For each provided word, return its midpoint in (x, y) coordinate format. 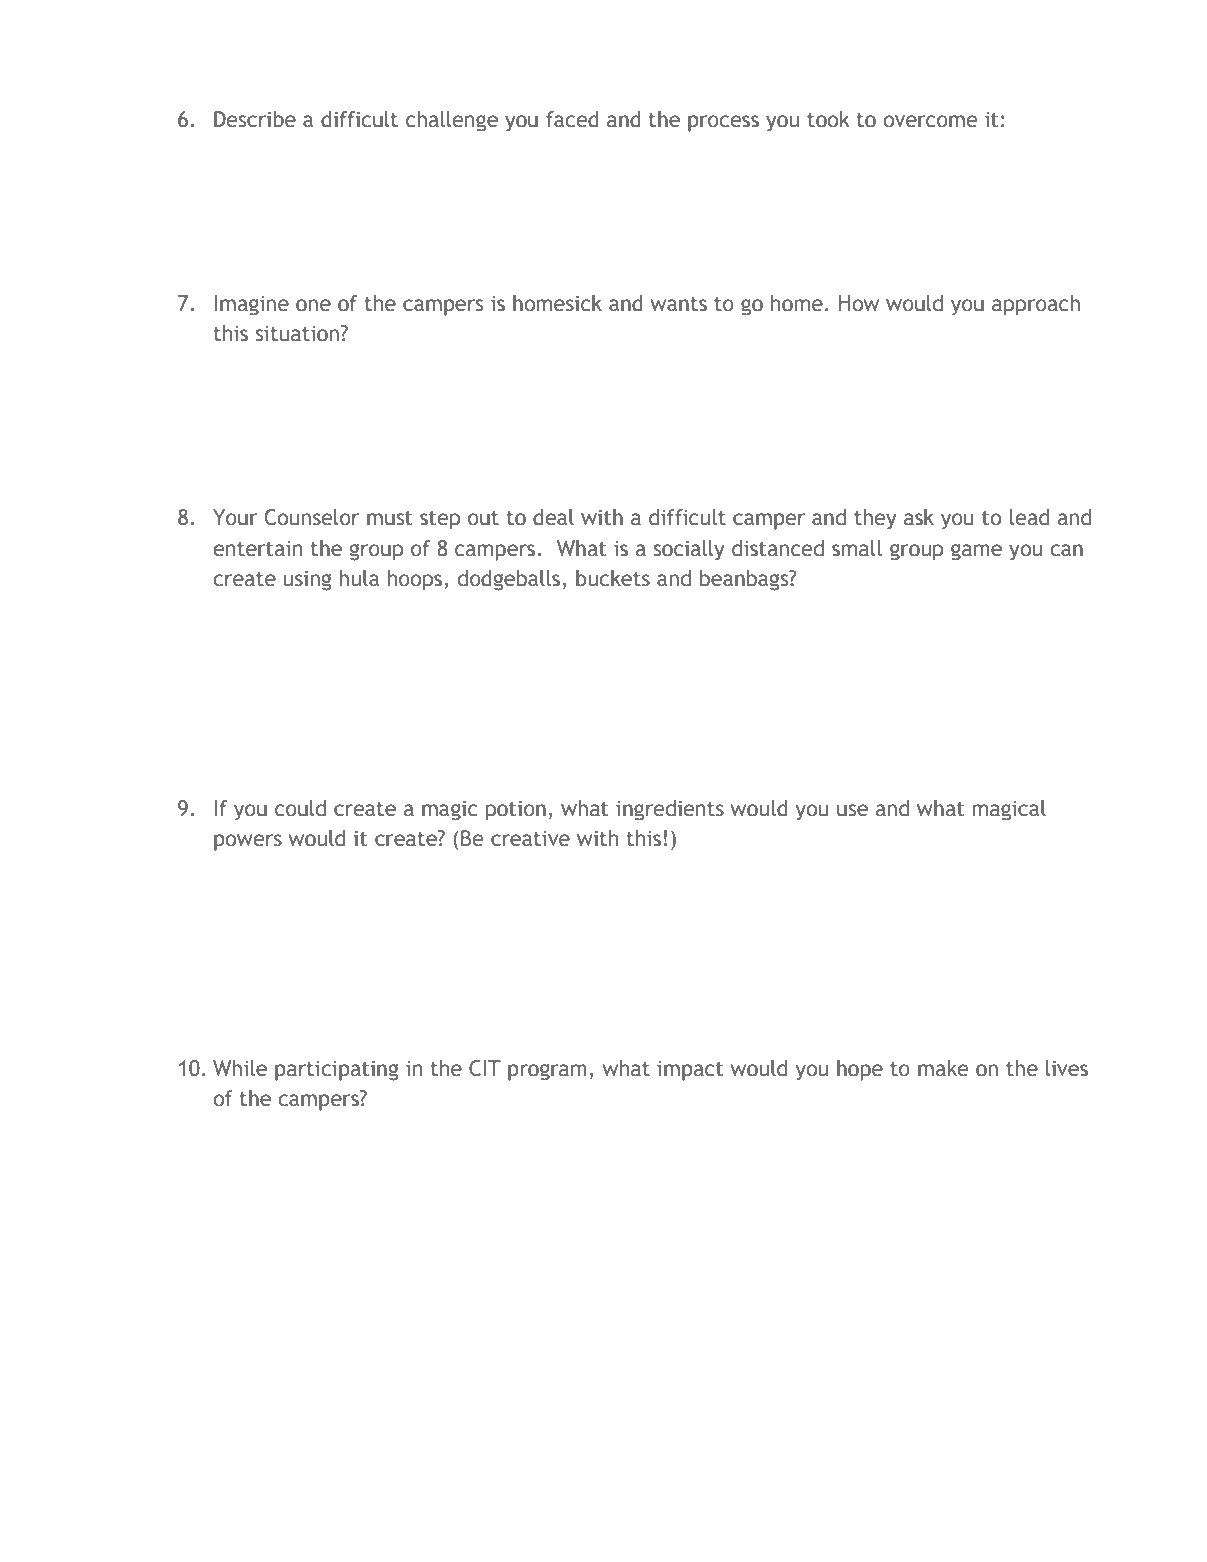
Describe (255, 119)
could (300, 808)
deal (553, 517)
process (723, 123)
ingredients (670, 810)
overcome (930, 121)
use (852, 810)
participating (337, 1070)
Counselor (312, 517)
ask (919, 517)
